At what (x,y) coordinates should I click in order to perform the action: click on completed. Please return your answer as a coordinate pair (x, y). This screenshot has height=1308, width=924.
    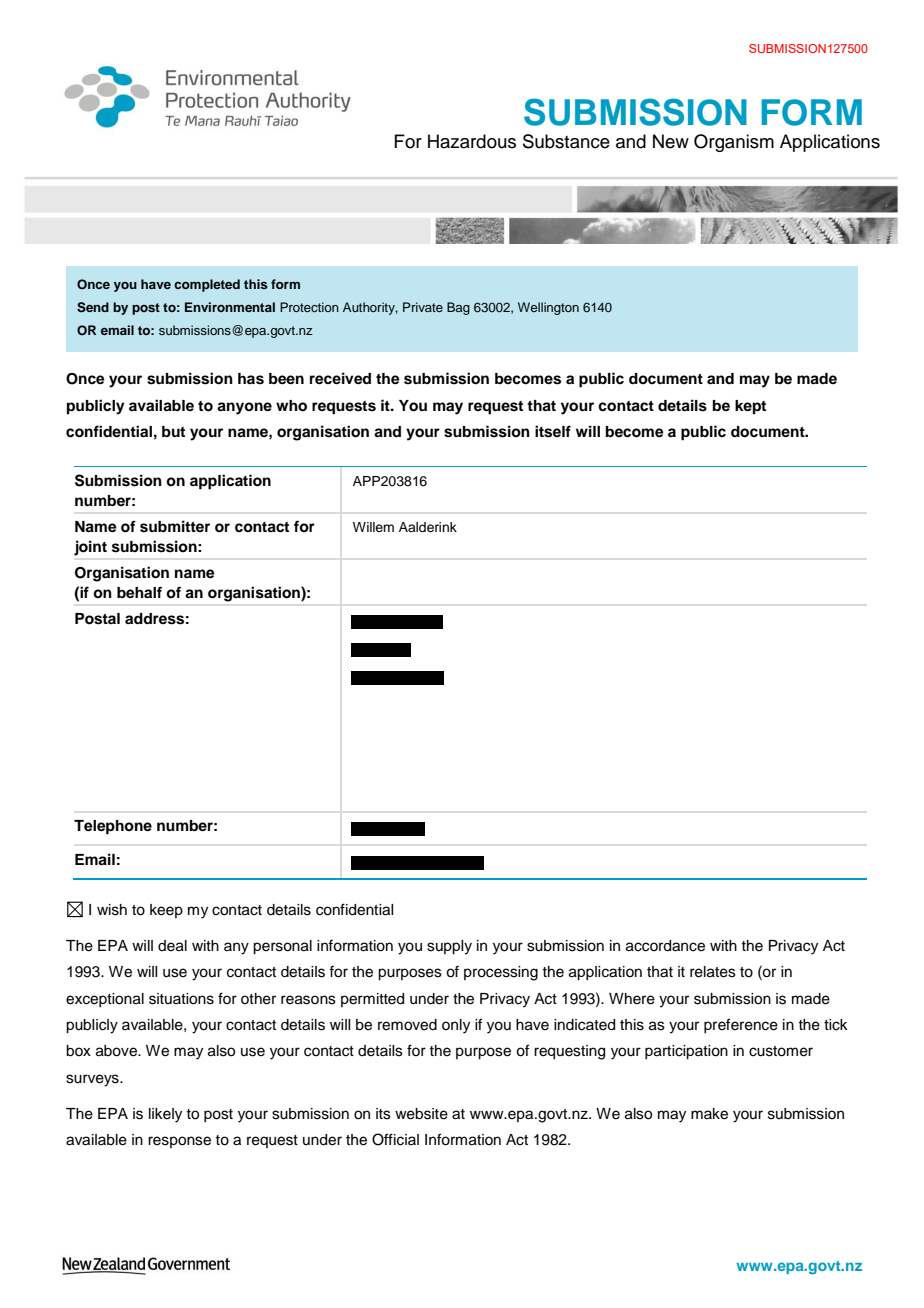
    Looking at the image, I should click on (207, 285).
